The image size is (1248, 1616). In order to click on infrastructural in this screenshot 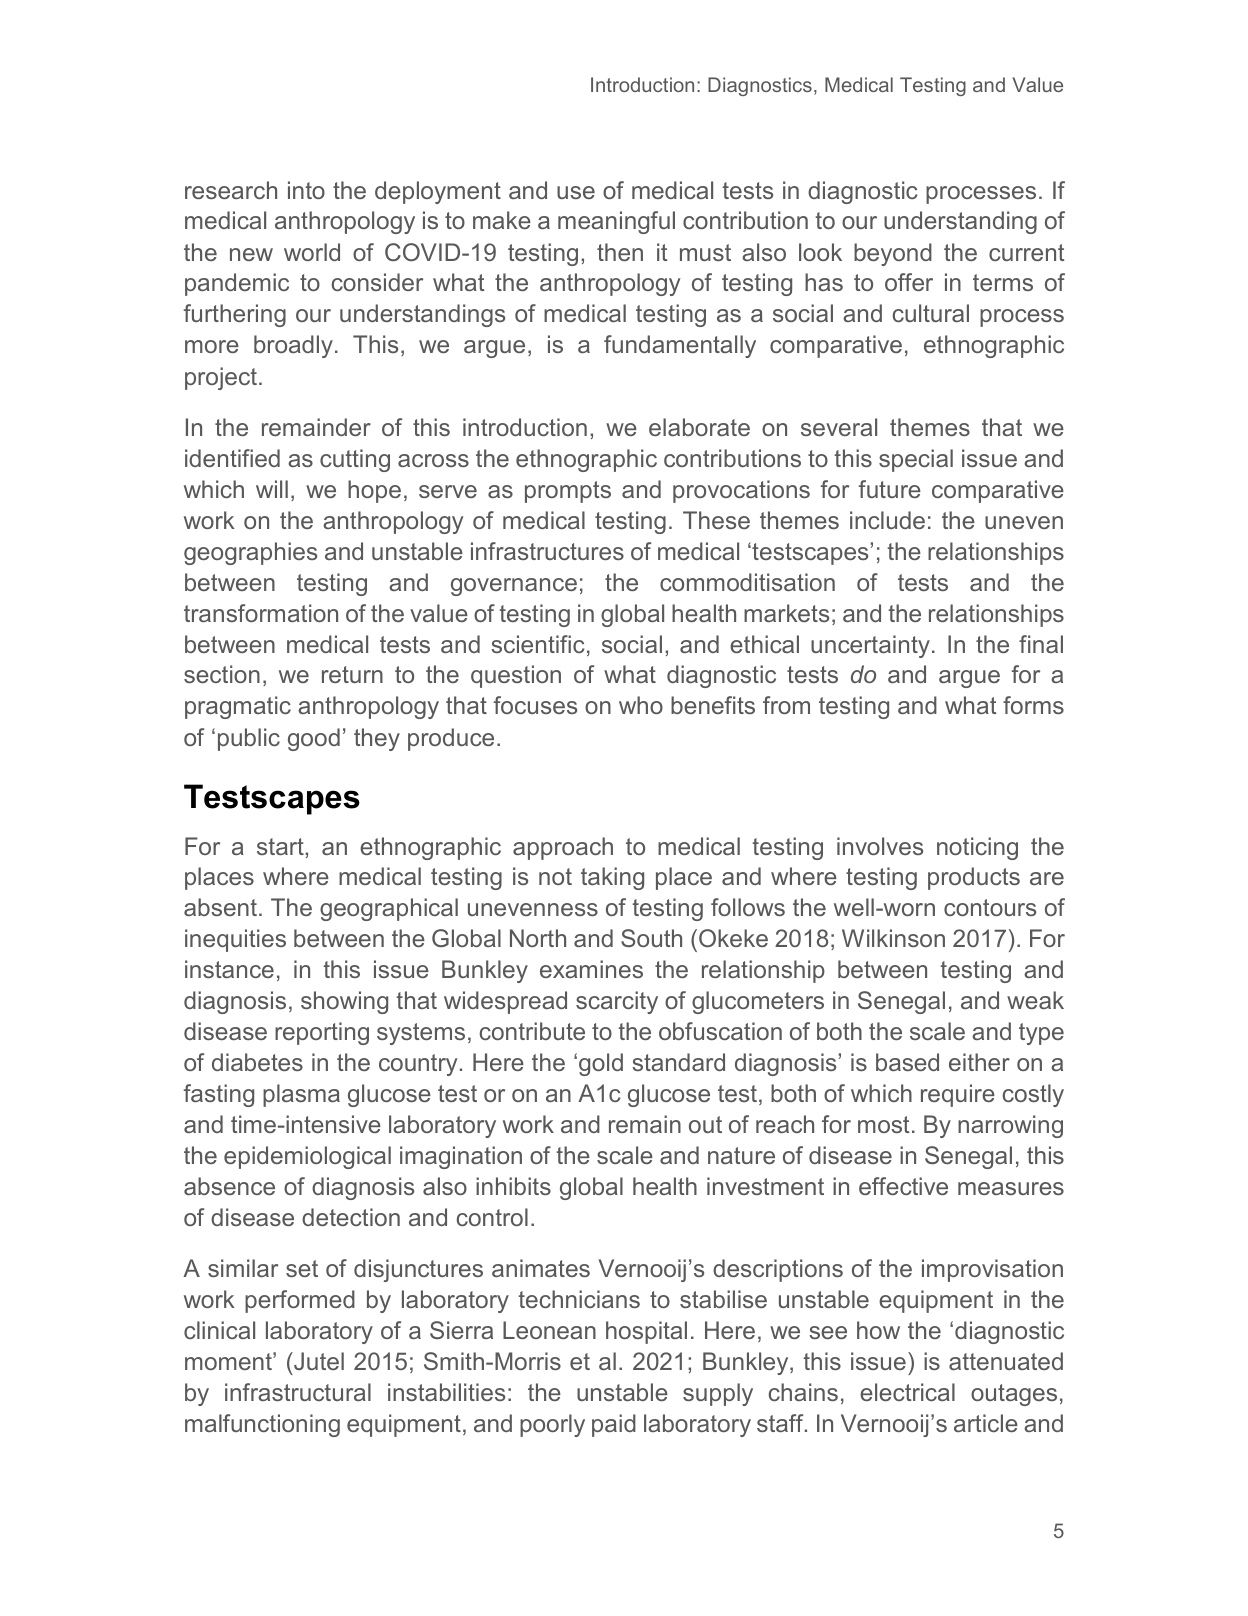, I will do `click(298, 1392)`.
